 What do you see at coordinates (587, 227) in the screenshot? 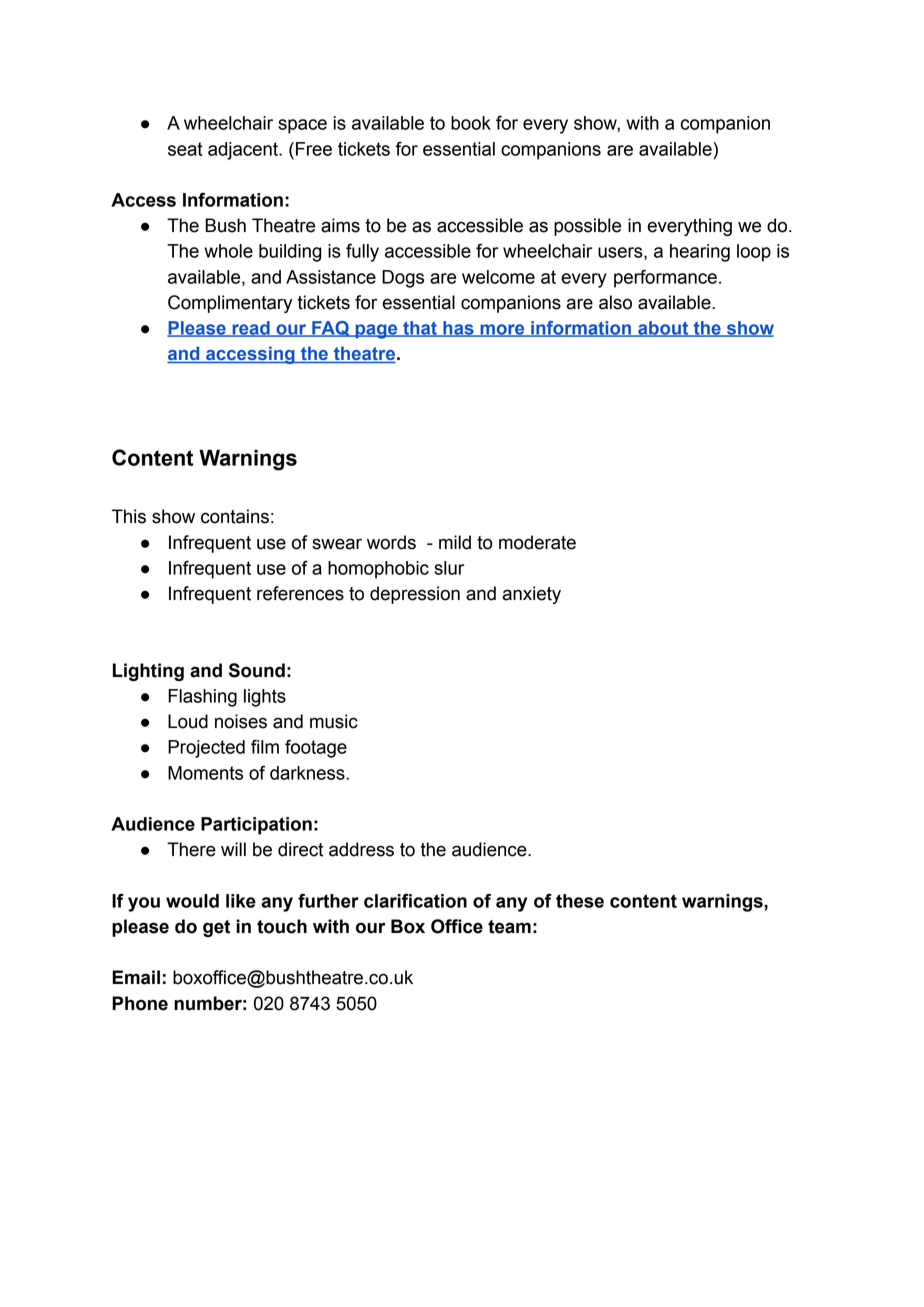
I see `possible` at bounding box center [587, 227].
